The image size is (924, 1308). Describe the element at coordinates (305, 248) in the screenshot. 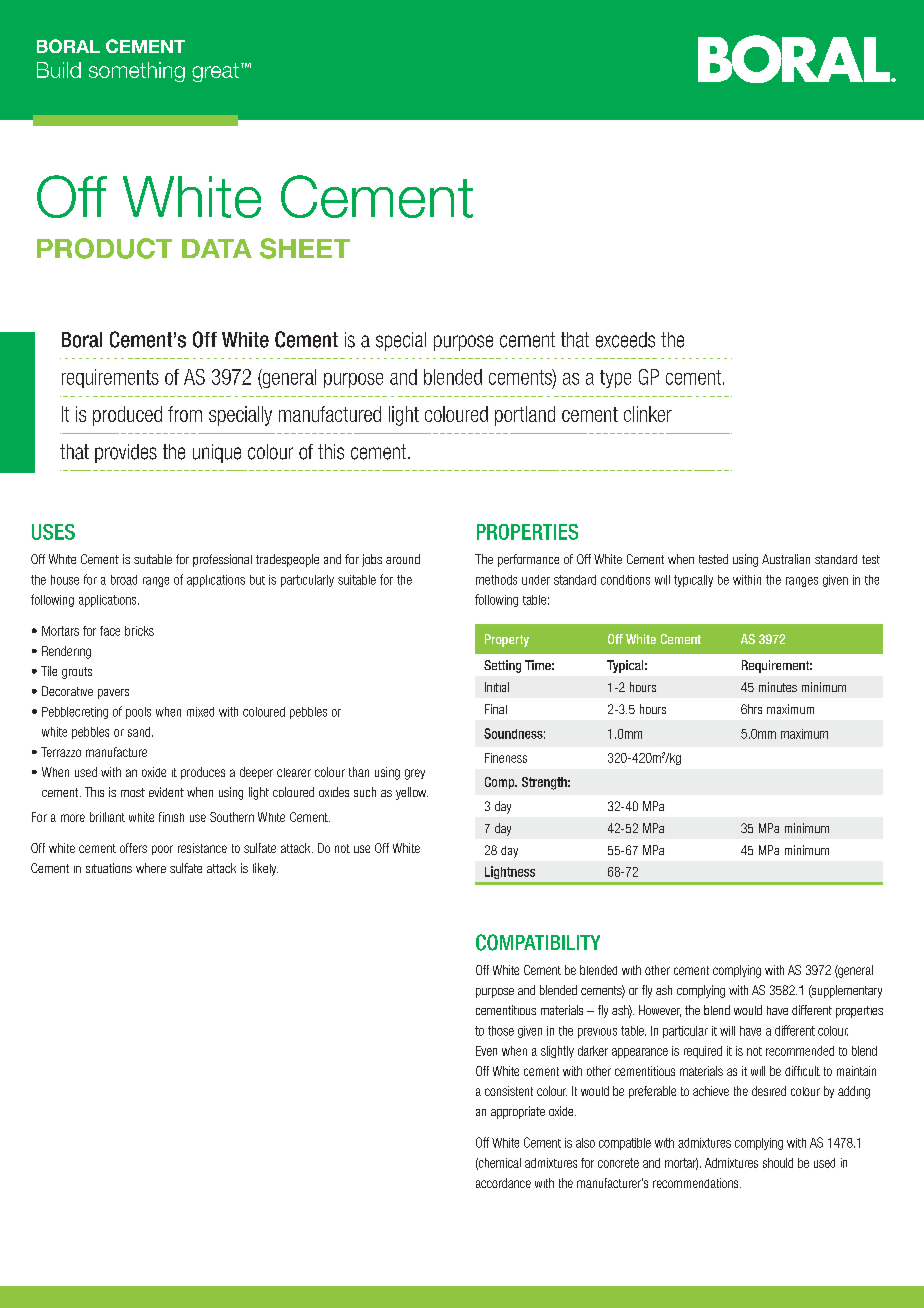

I see `SHEET` at that location.
